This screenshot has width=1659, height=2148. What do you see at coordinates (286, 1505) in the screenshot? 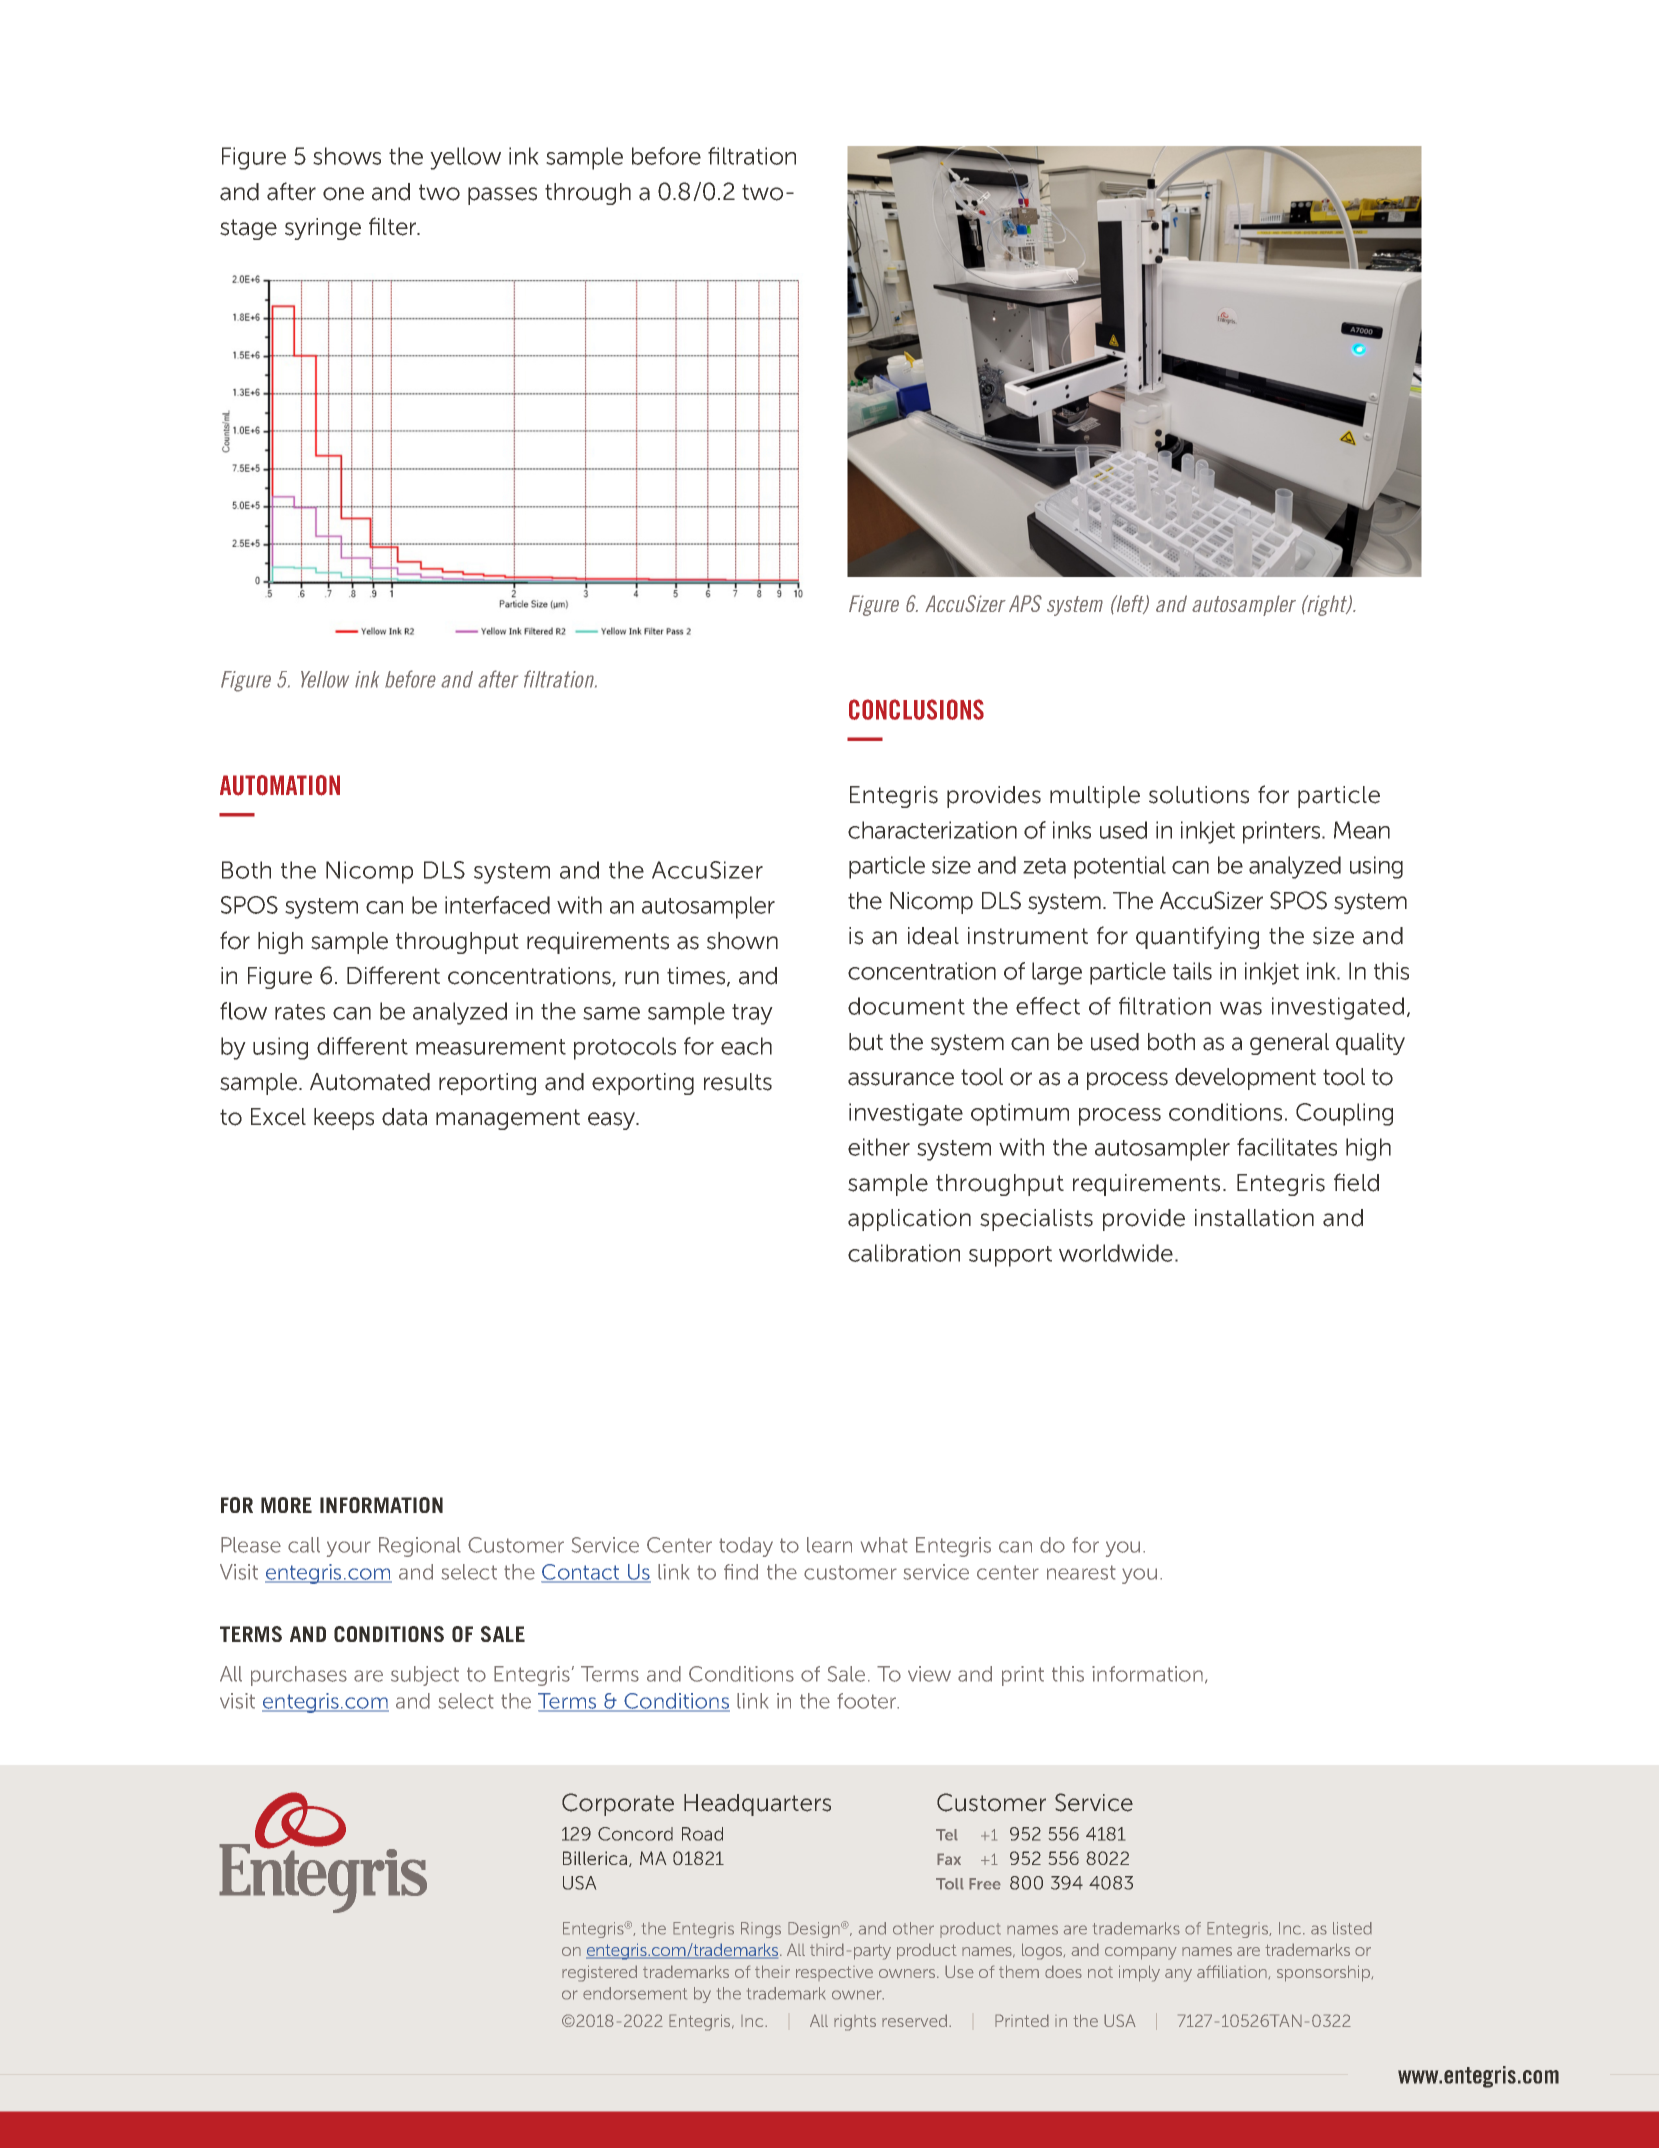
I see `MORE` at bounding box center [286, 1505].
